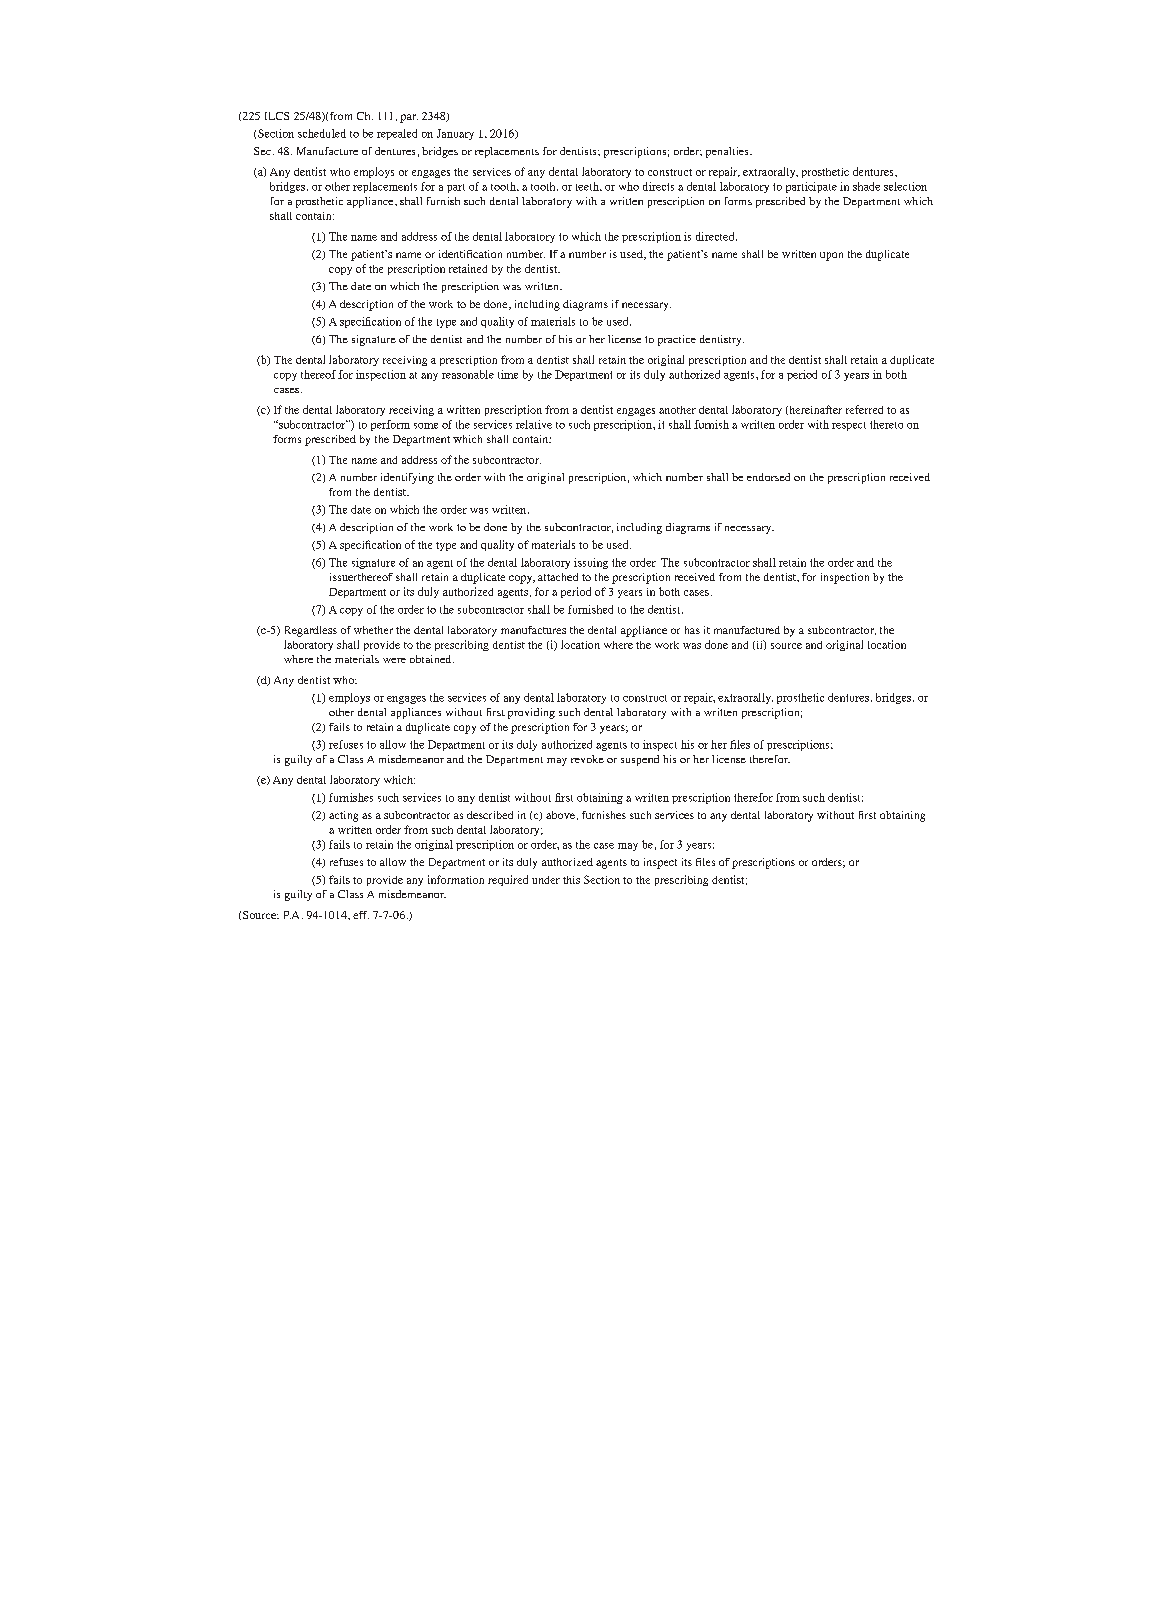  I want to click on scheduled, so click(322, 133).
